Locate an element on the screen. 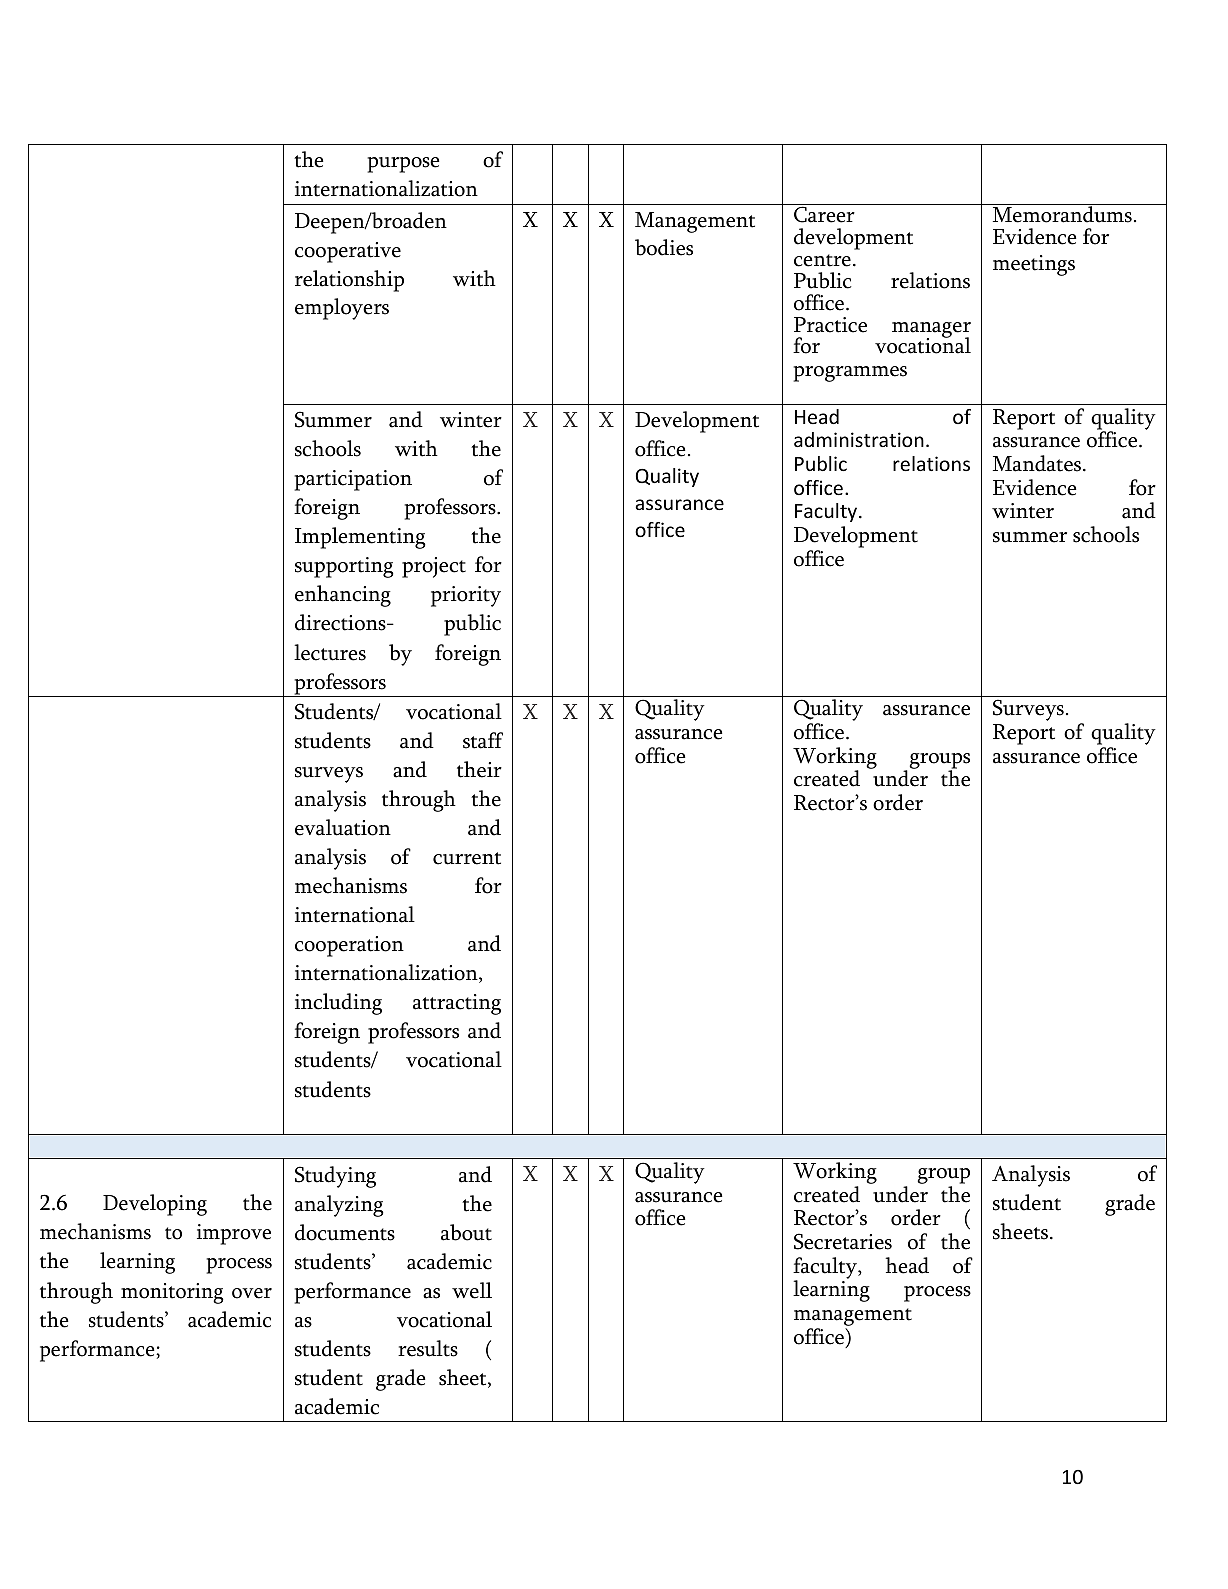 Image resolution: width=1228 pixels, height=1589 pixels. well is located at coordinates (472, 1290).
